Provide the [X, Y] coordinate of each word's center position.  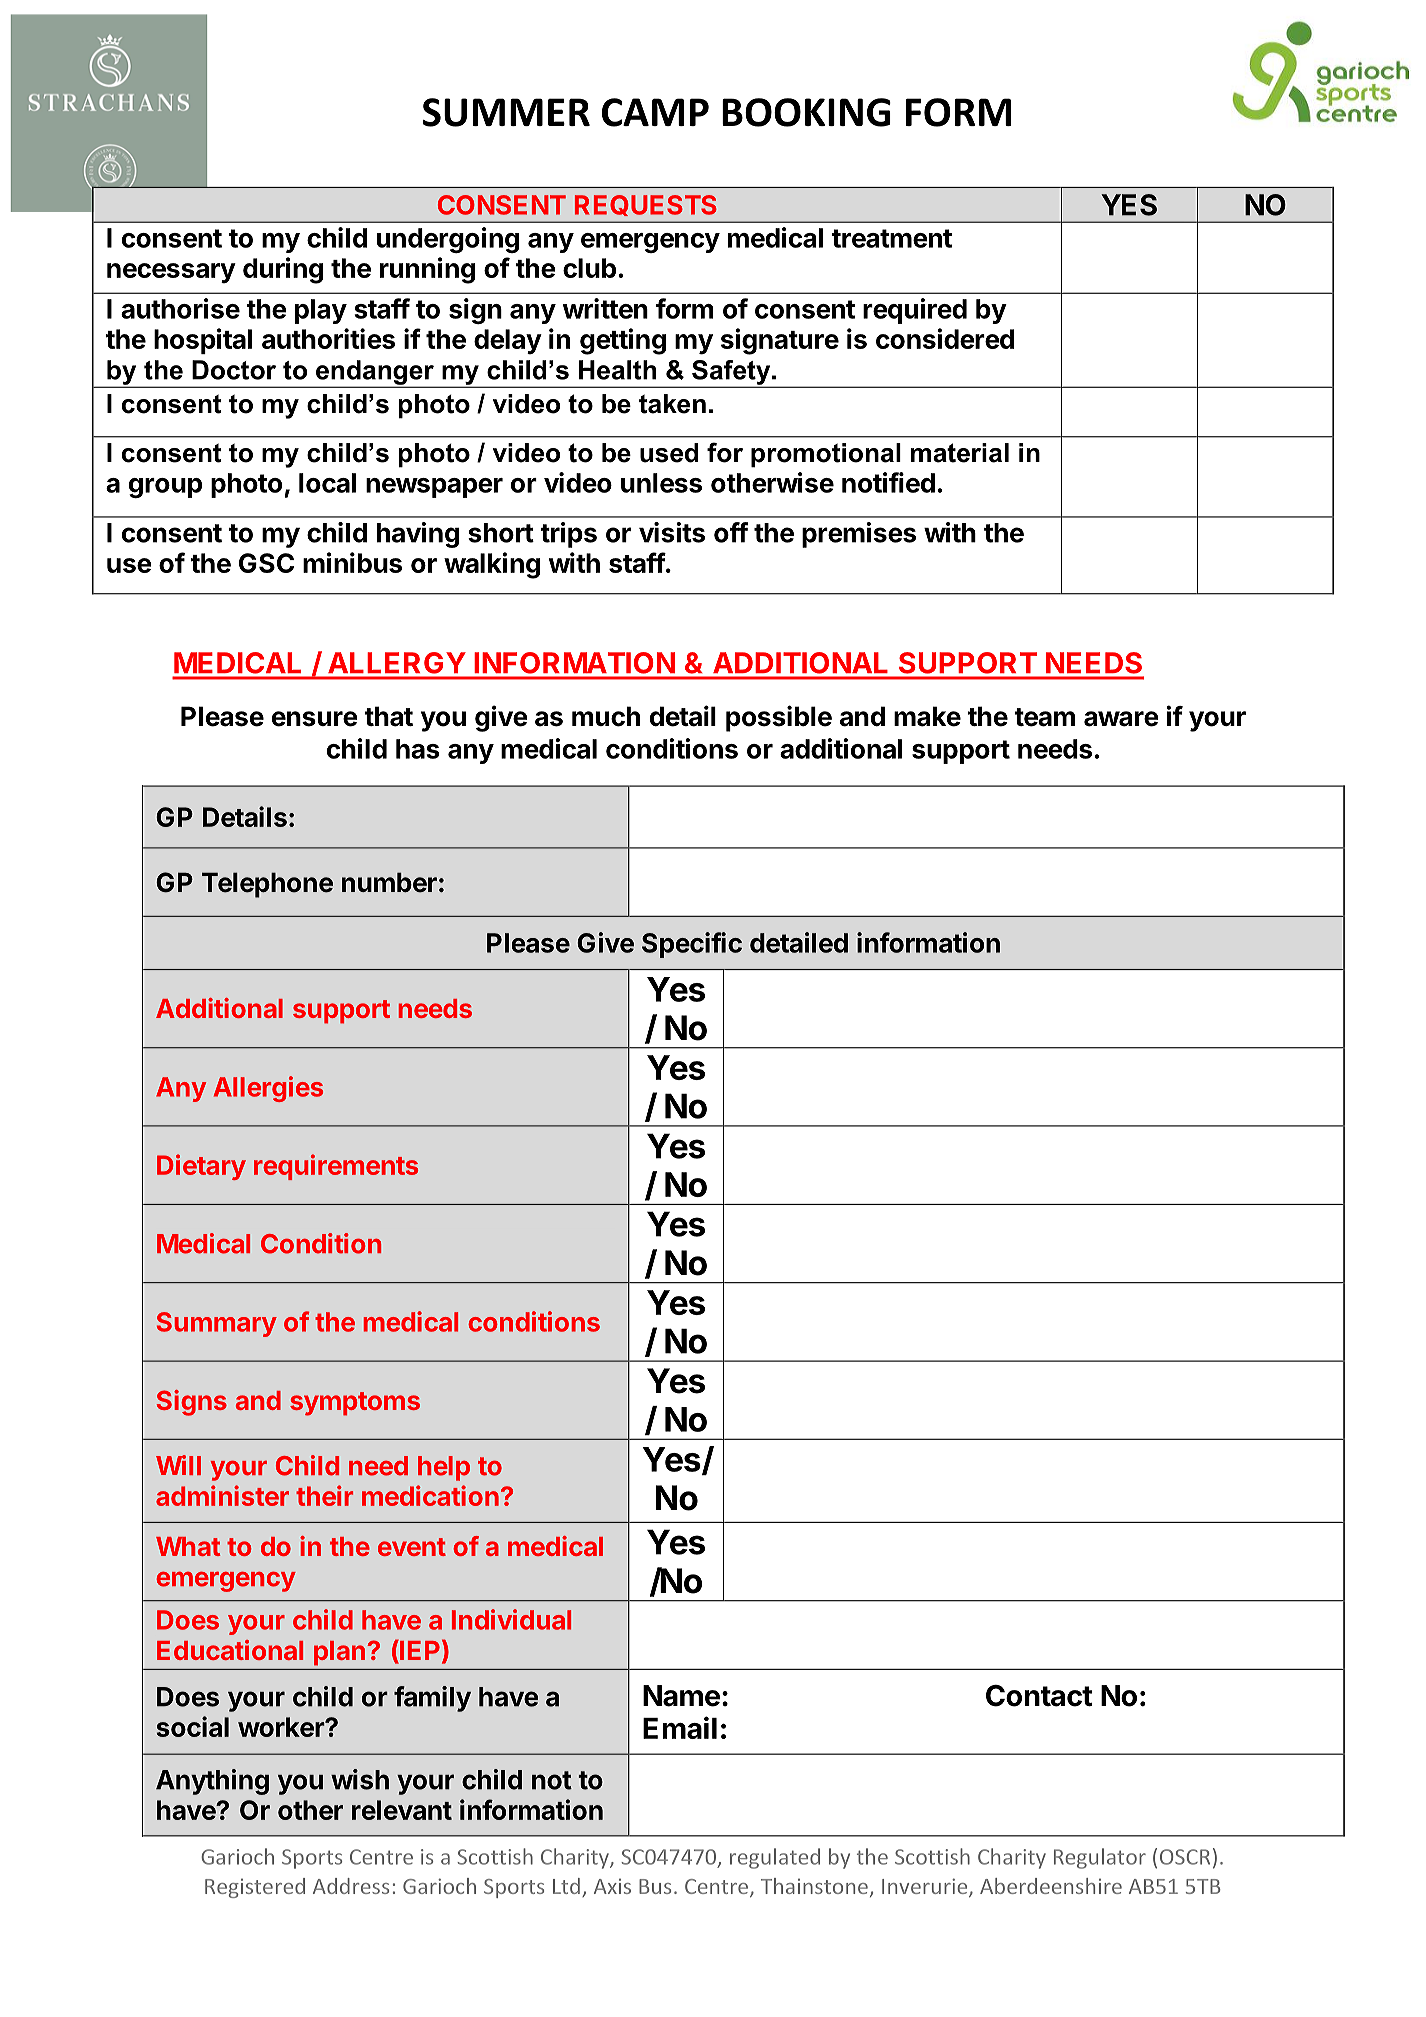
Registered [255, 1888]
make [927, 716]
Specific [692, 945]
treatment [892, 238]
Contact [1039, 1696]
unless [661, 483]
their [324, 1495]
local [327, 483]
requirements [336, 1167]
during [283, 270]
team [1044, 717]
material [960, 453]
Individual [511, 1619]
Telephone [267, 885]
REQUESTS [646, 205]
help [444, 1468]
